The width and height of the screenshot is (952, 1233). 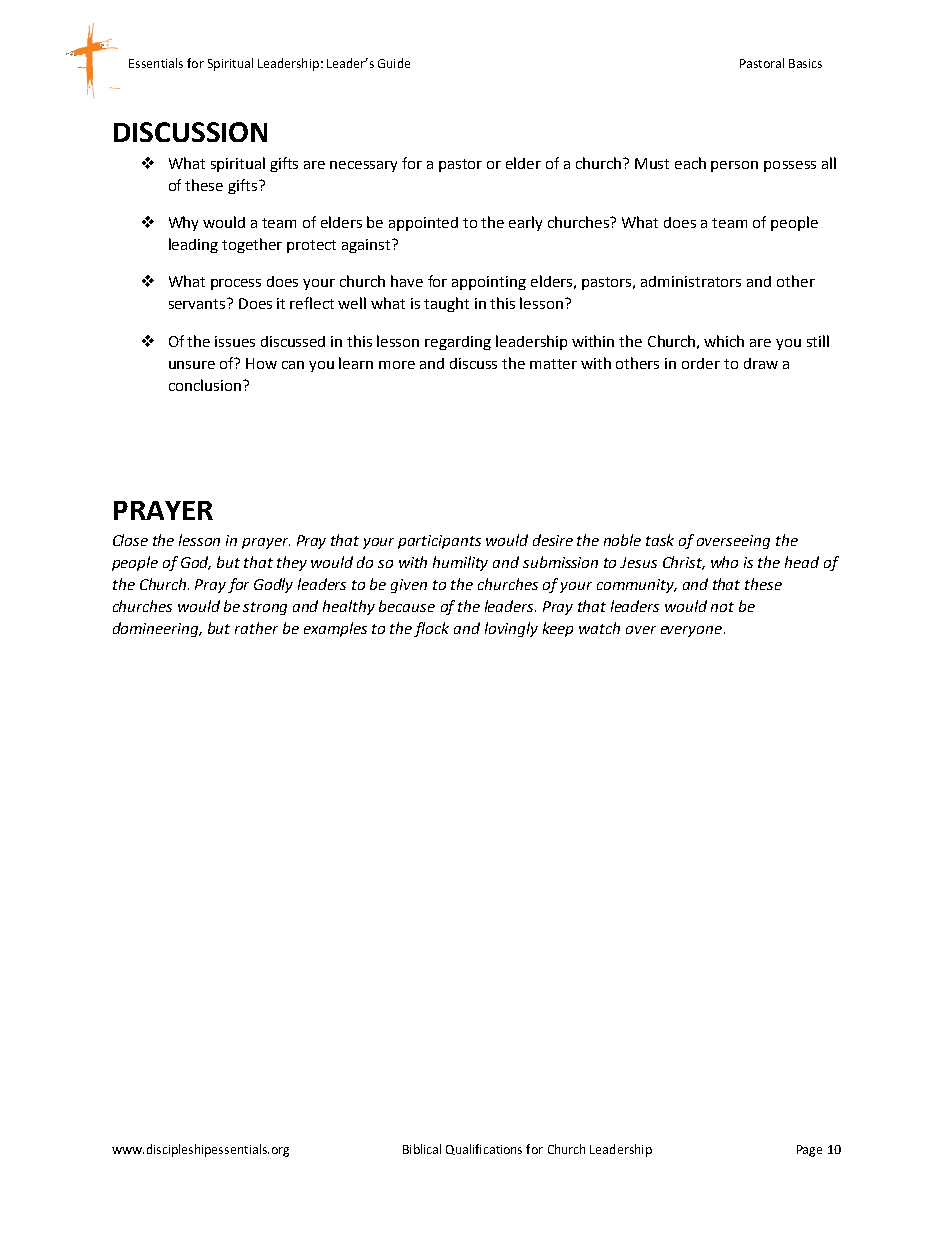 I want to click on Basics, so click(x=805, y=63).
